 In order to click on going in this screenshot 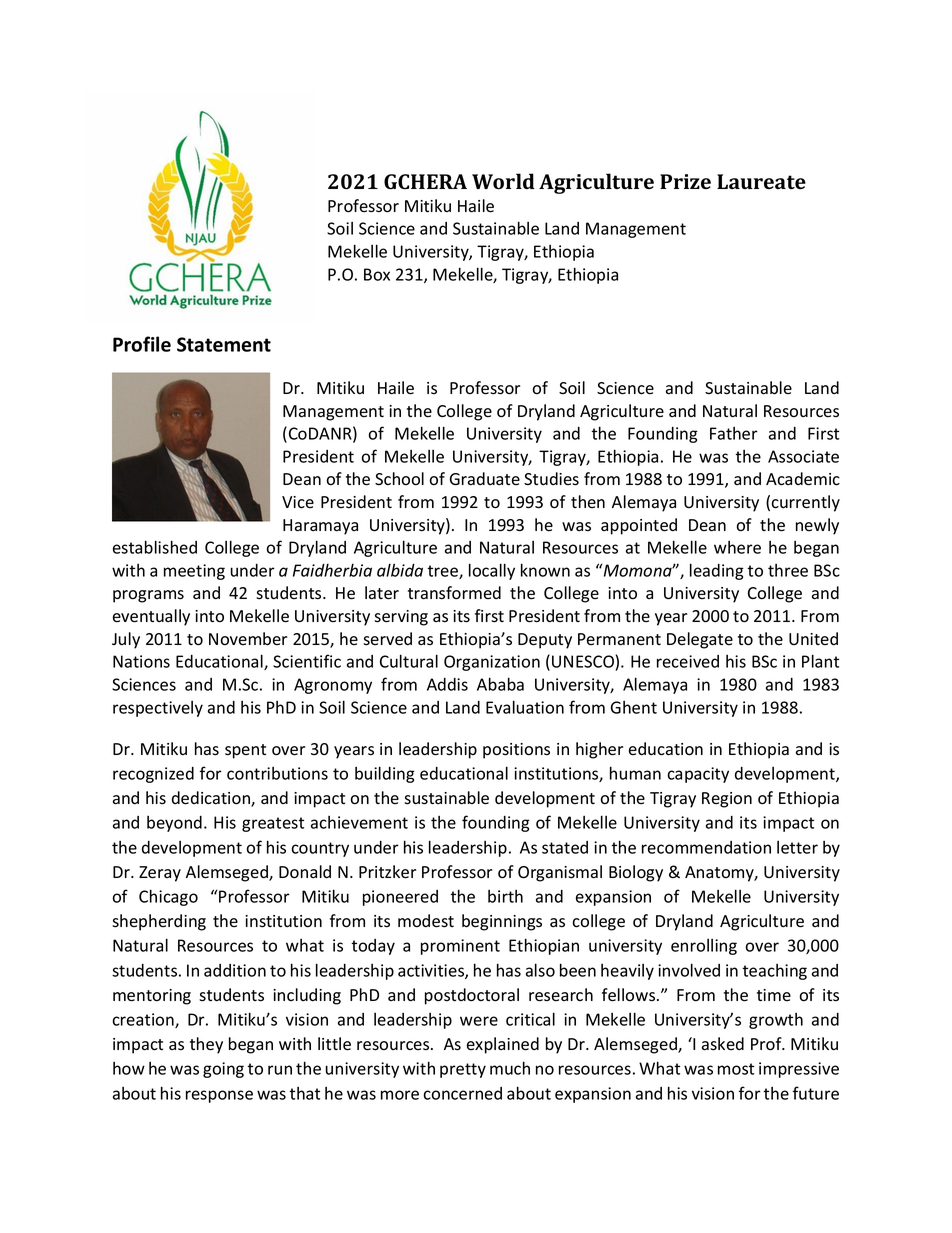, I will do `click(223, 1070)`.
